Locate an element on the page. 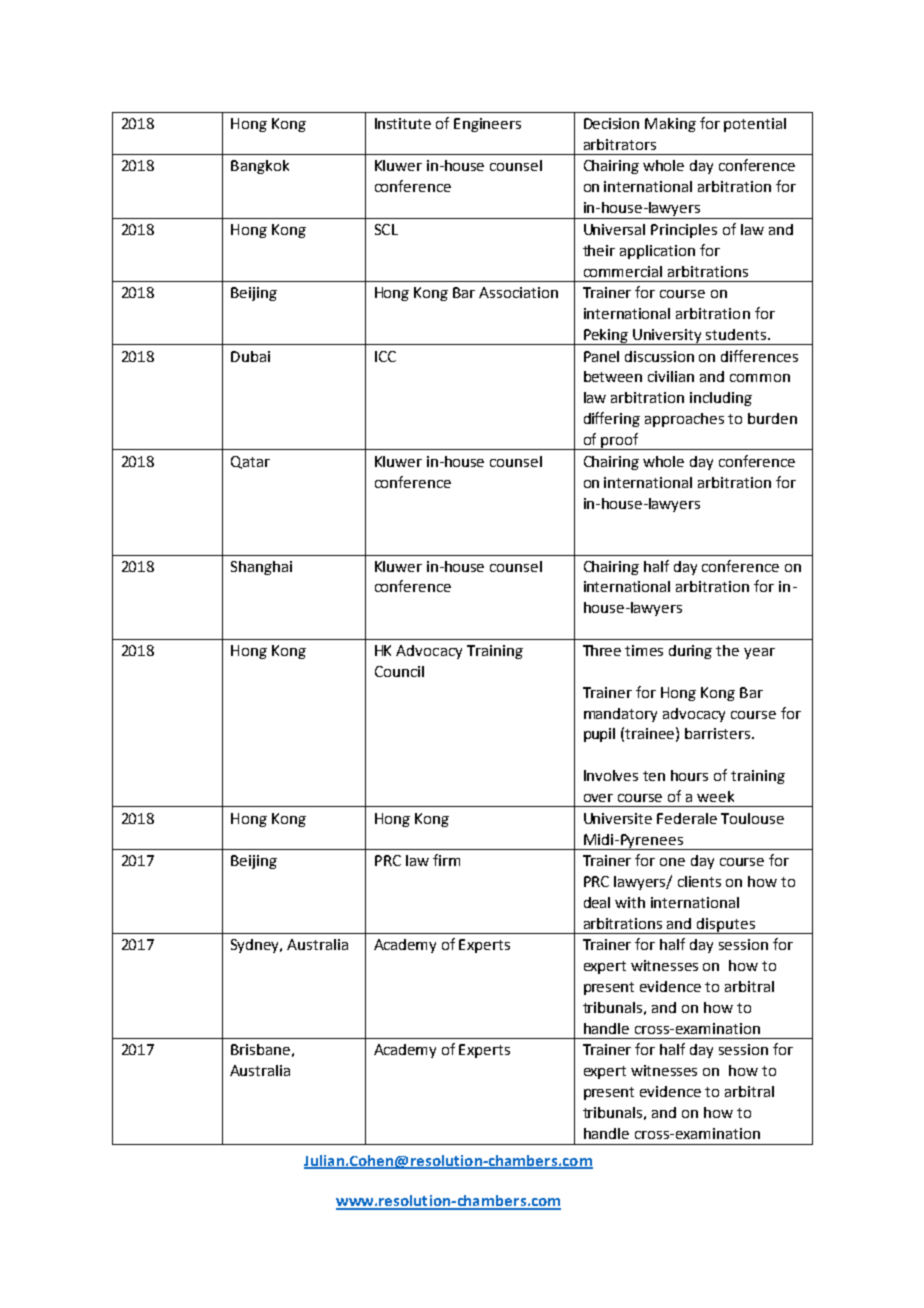 The width and height of the image is (924, 1308). deal is located at coordinates (597, 902).
